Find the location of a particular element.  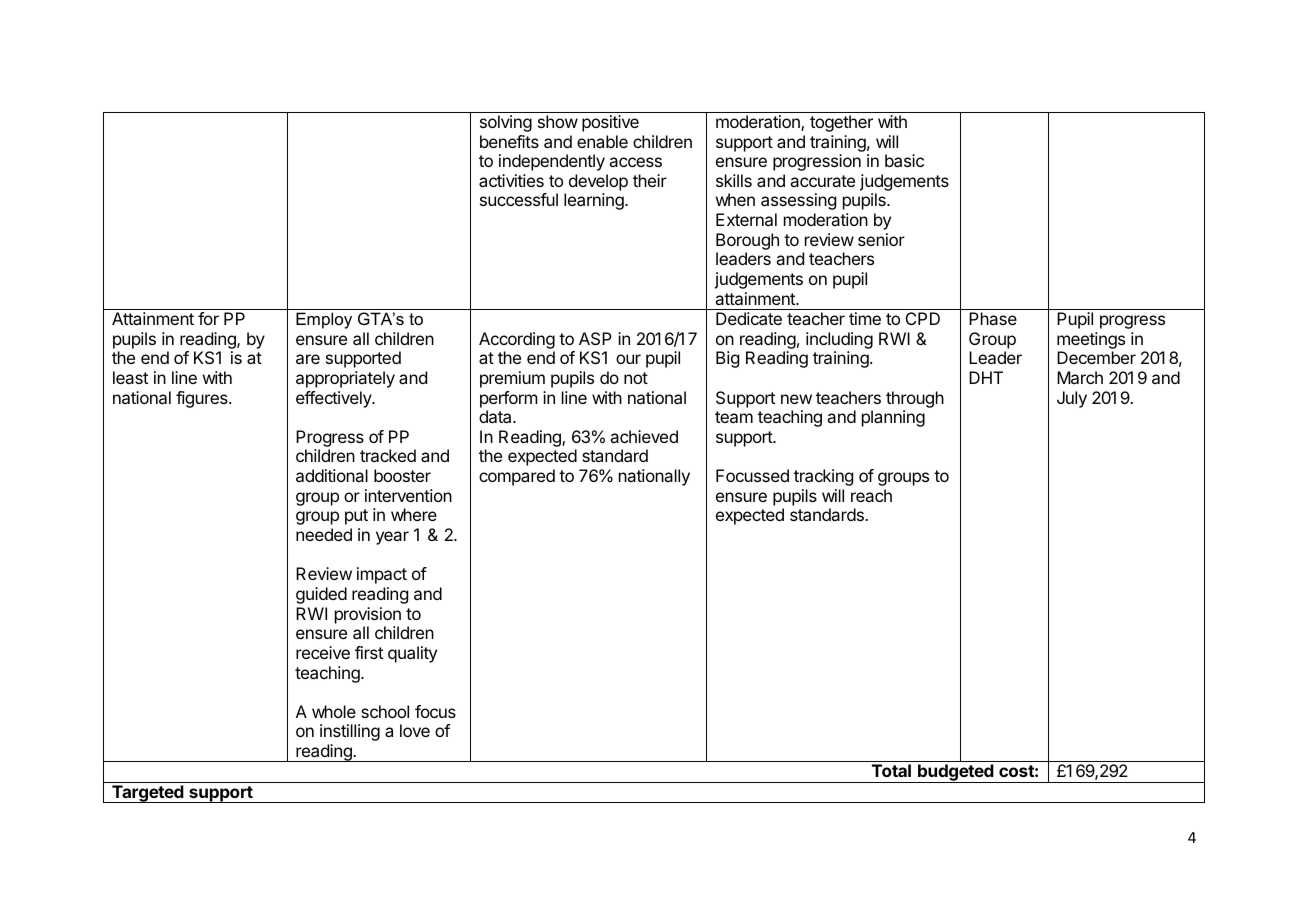

Employ is located at coordinates (324, 320).
